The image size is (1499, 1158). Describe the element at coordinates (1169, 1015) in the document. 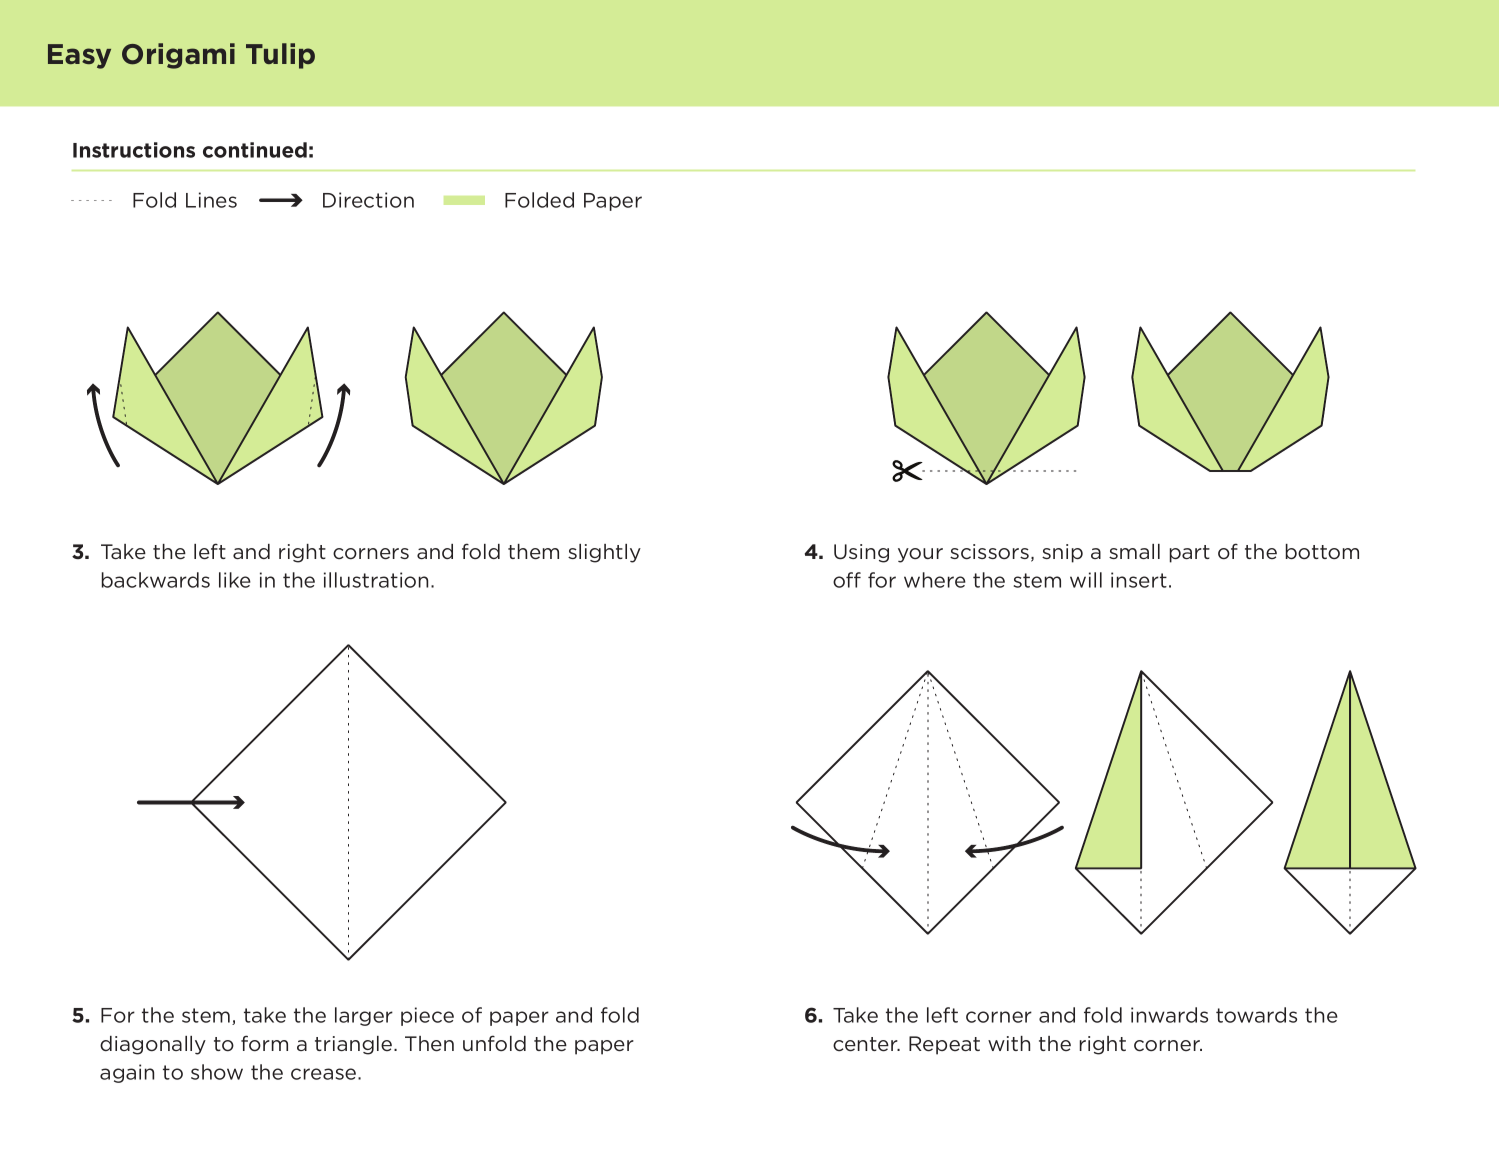

I see `inwards` at that location.
